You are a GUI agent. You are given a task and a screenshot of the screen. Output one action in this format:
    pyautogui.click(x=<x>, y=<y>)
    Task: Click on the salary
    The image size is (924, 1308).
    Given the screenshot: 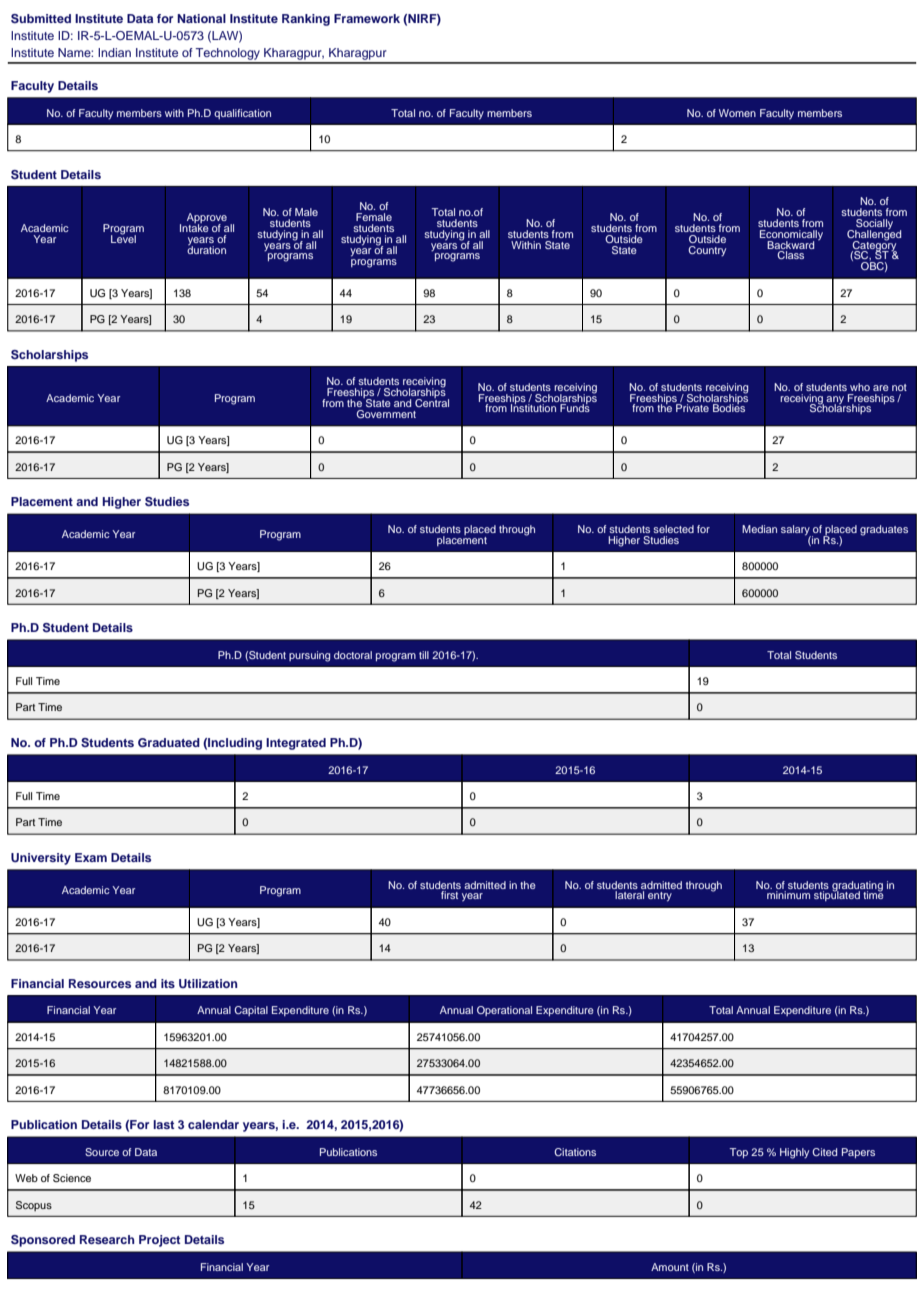 What is the action you would take?
    pyautogui.click(x=796, y=531)
